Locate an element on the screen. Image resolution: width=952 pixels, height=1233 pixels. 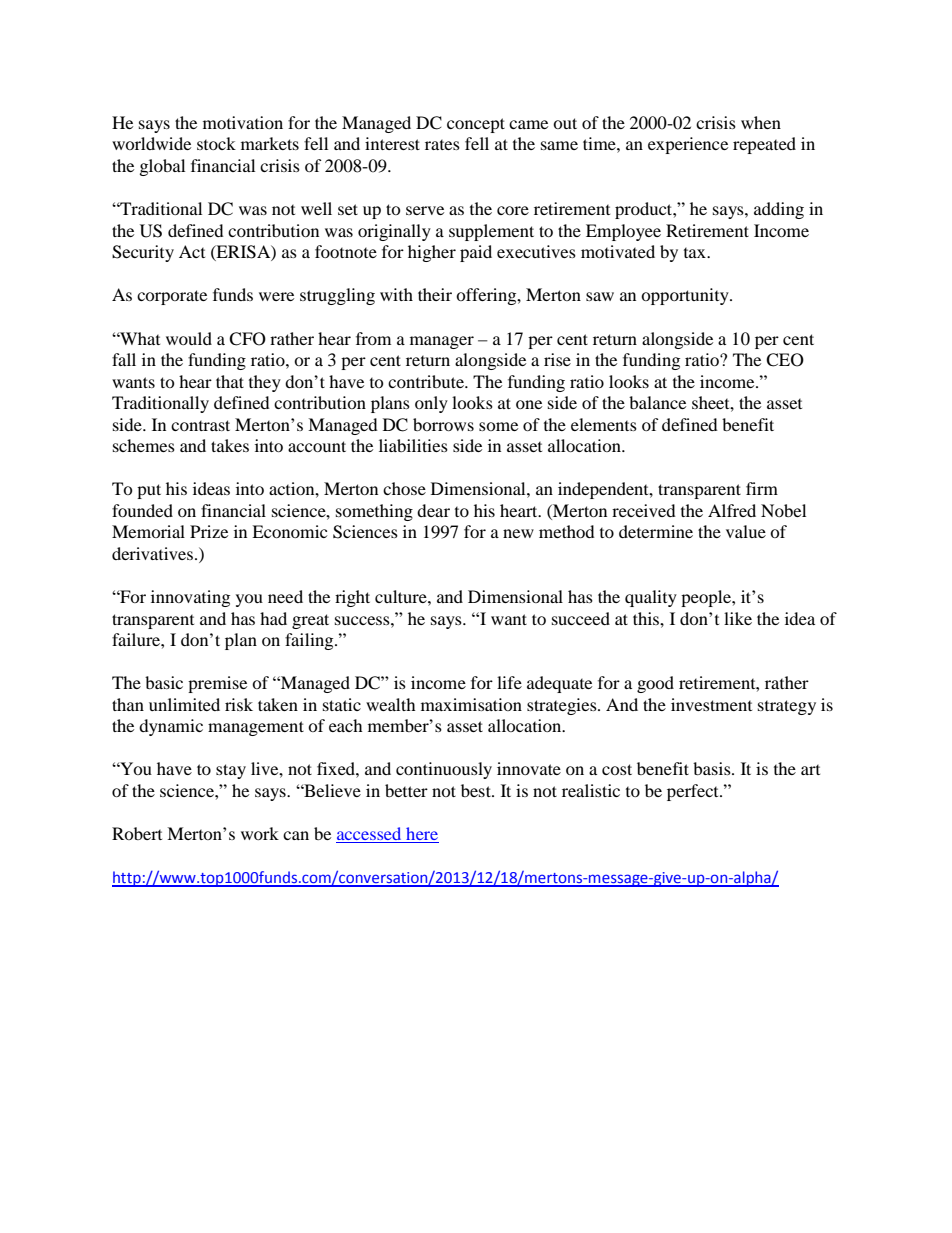
put is located at coordinates (149, 491).
